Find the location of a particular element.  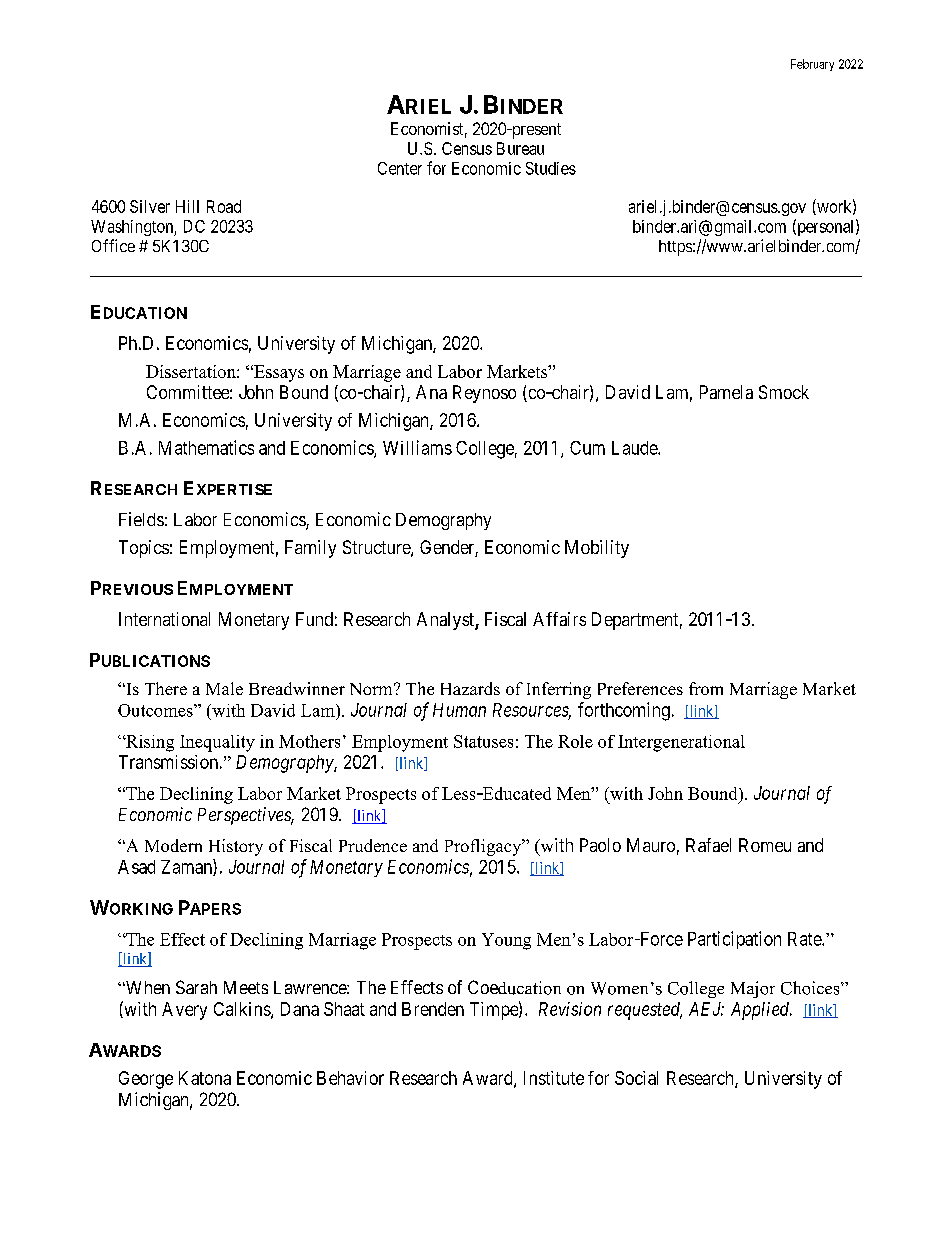

Applied is located at coordinates (761, 1011).
